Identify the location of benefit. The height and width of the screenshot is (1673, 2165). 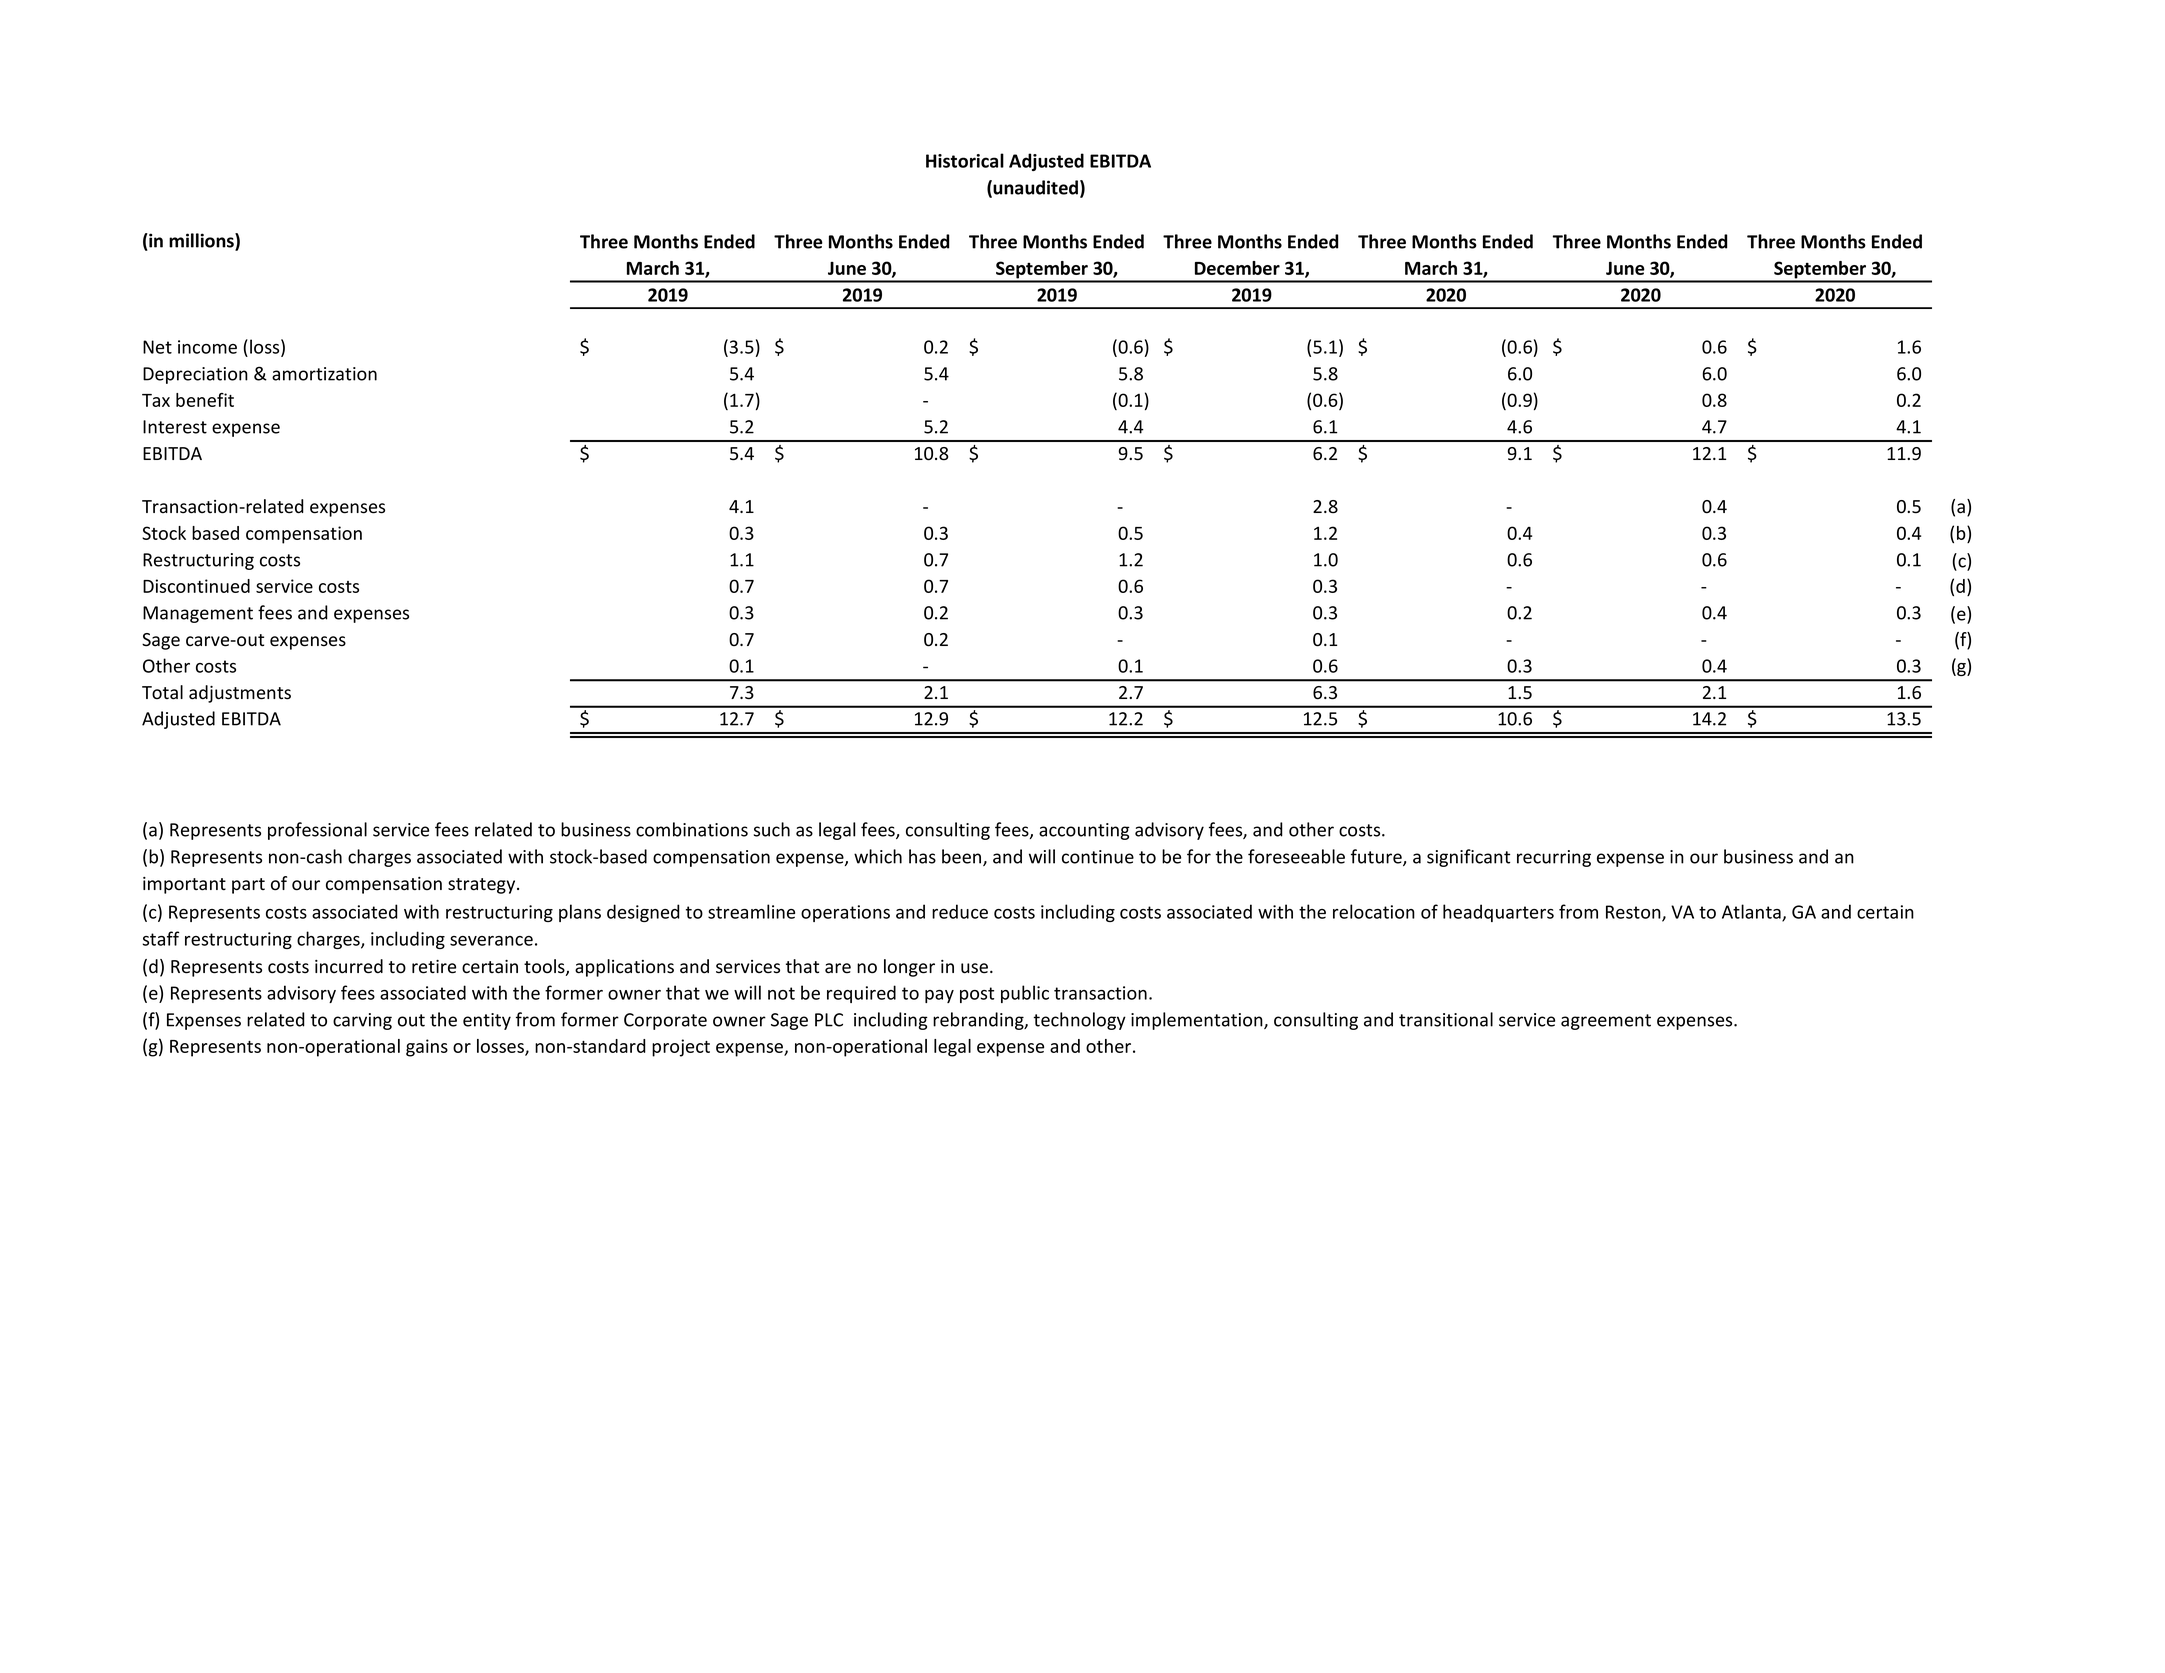
(205, 400).
